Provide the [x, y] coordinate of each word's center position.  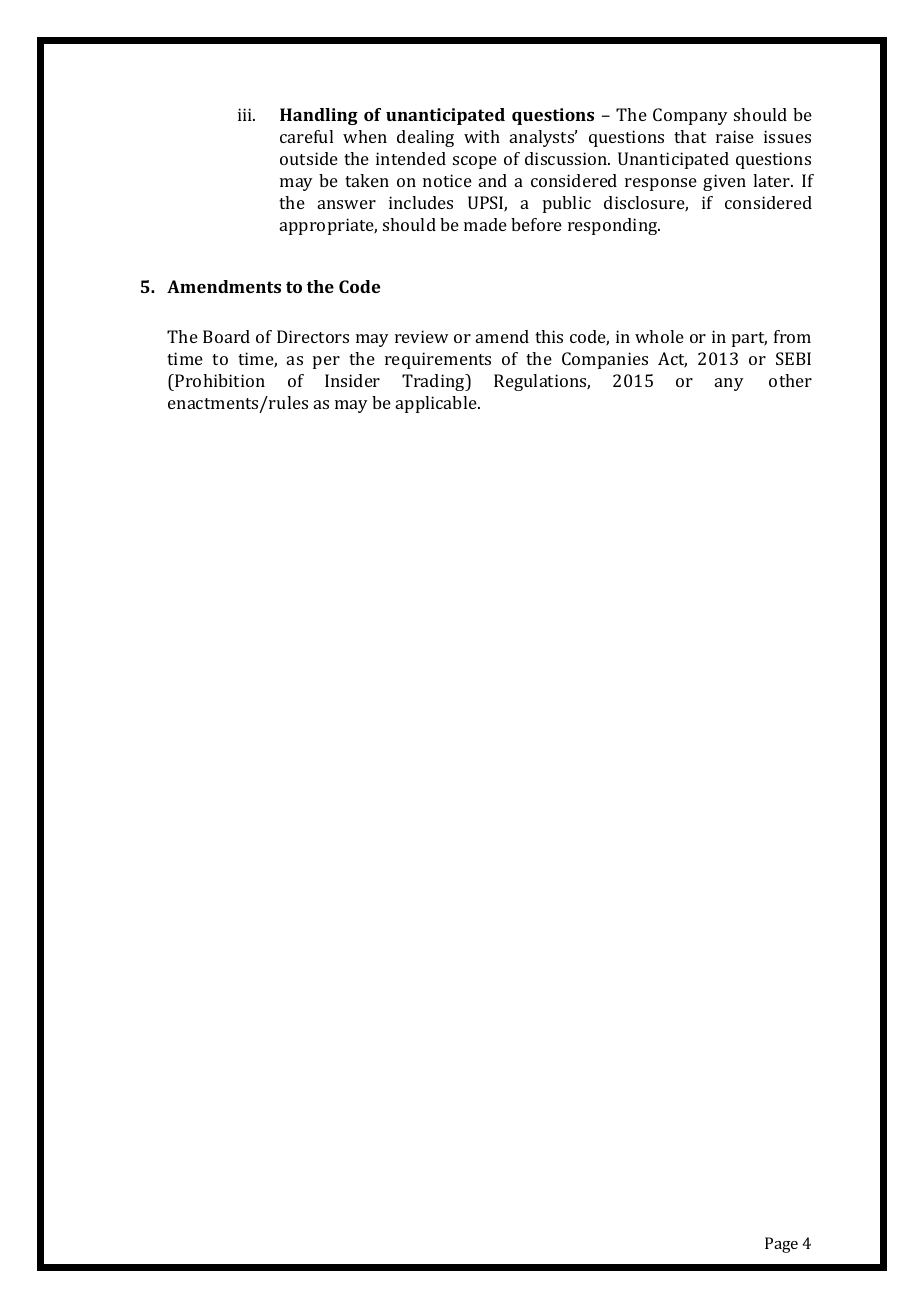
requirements [438, 360]
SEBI [793, 358]
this [549, 336]
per [326, 362]
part [749, 339]
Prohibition [219, 380]
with [482, 136]
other [790, 380]
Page [781, 1245]
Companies [605, 360]
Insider [352, 380]
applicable [437, 404]
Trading [434, 382]
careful [306, 136]
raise [735, 136]
